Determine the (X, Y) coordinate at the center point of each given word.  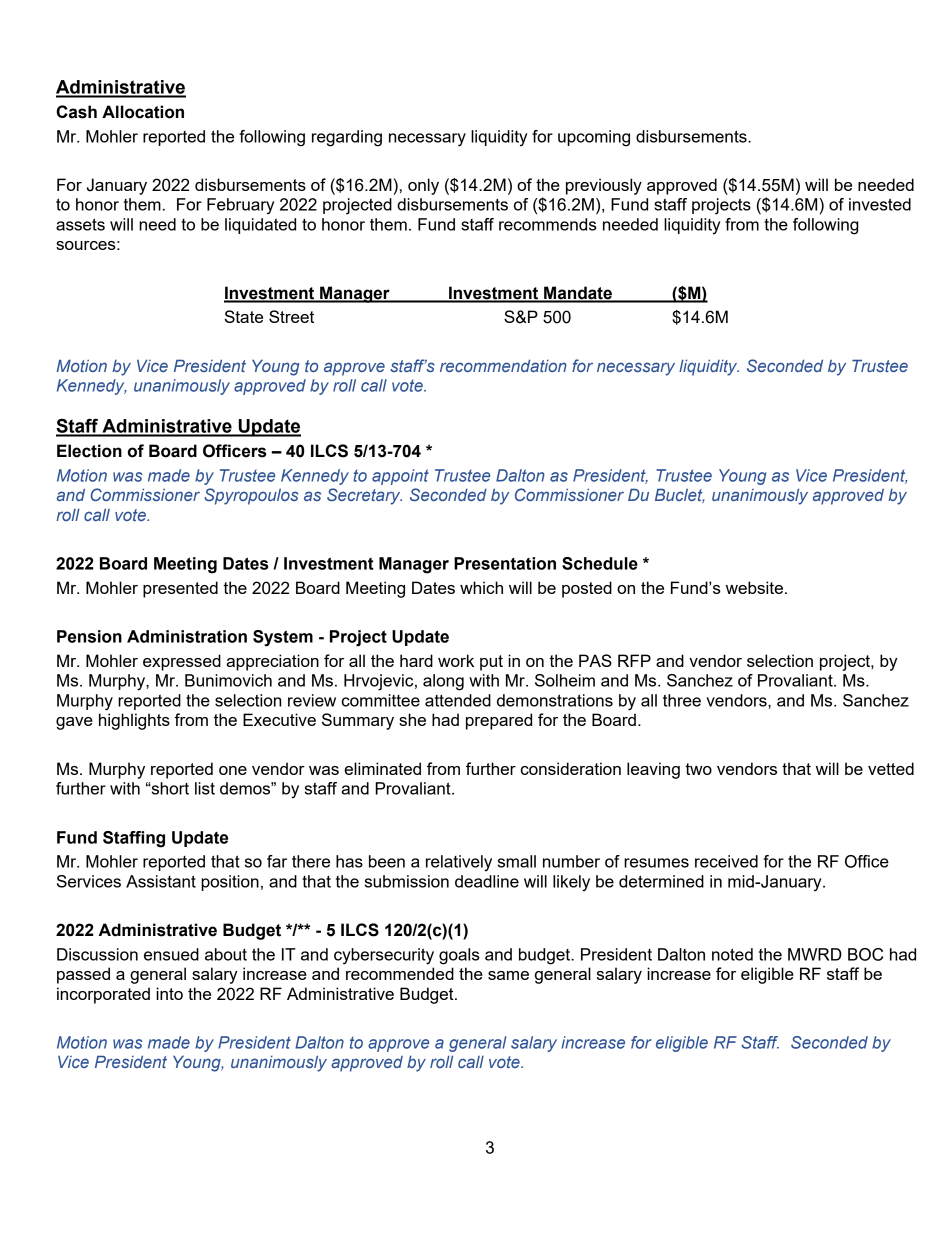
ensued (171, 954)
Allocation (143, 112)
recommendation (503, 365)
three (682, 700)
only (423, 186)
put (491, 663)
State (244, 316)
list (205, 788)
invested (880, 204)
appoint (400, 477)
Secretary (364, 496)
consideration (571, 768)
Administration (187, 636)
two (698, 769)
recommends (548, 224)
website (756, 587)
